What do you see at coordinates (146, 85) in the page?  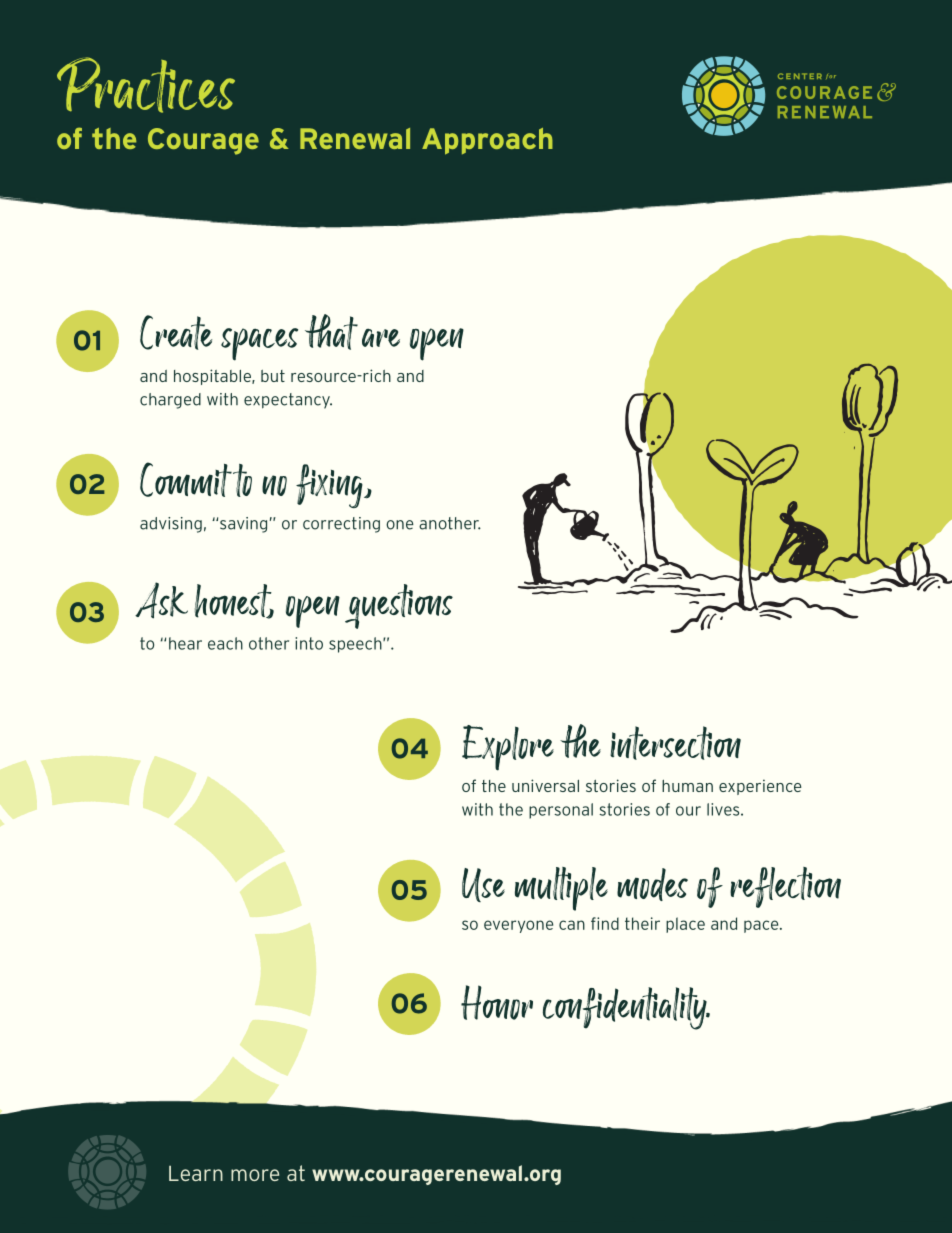 I see `Practices` at bounding box center [146, 85].
